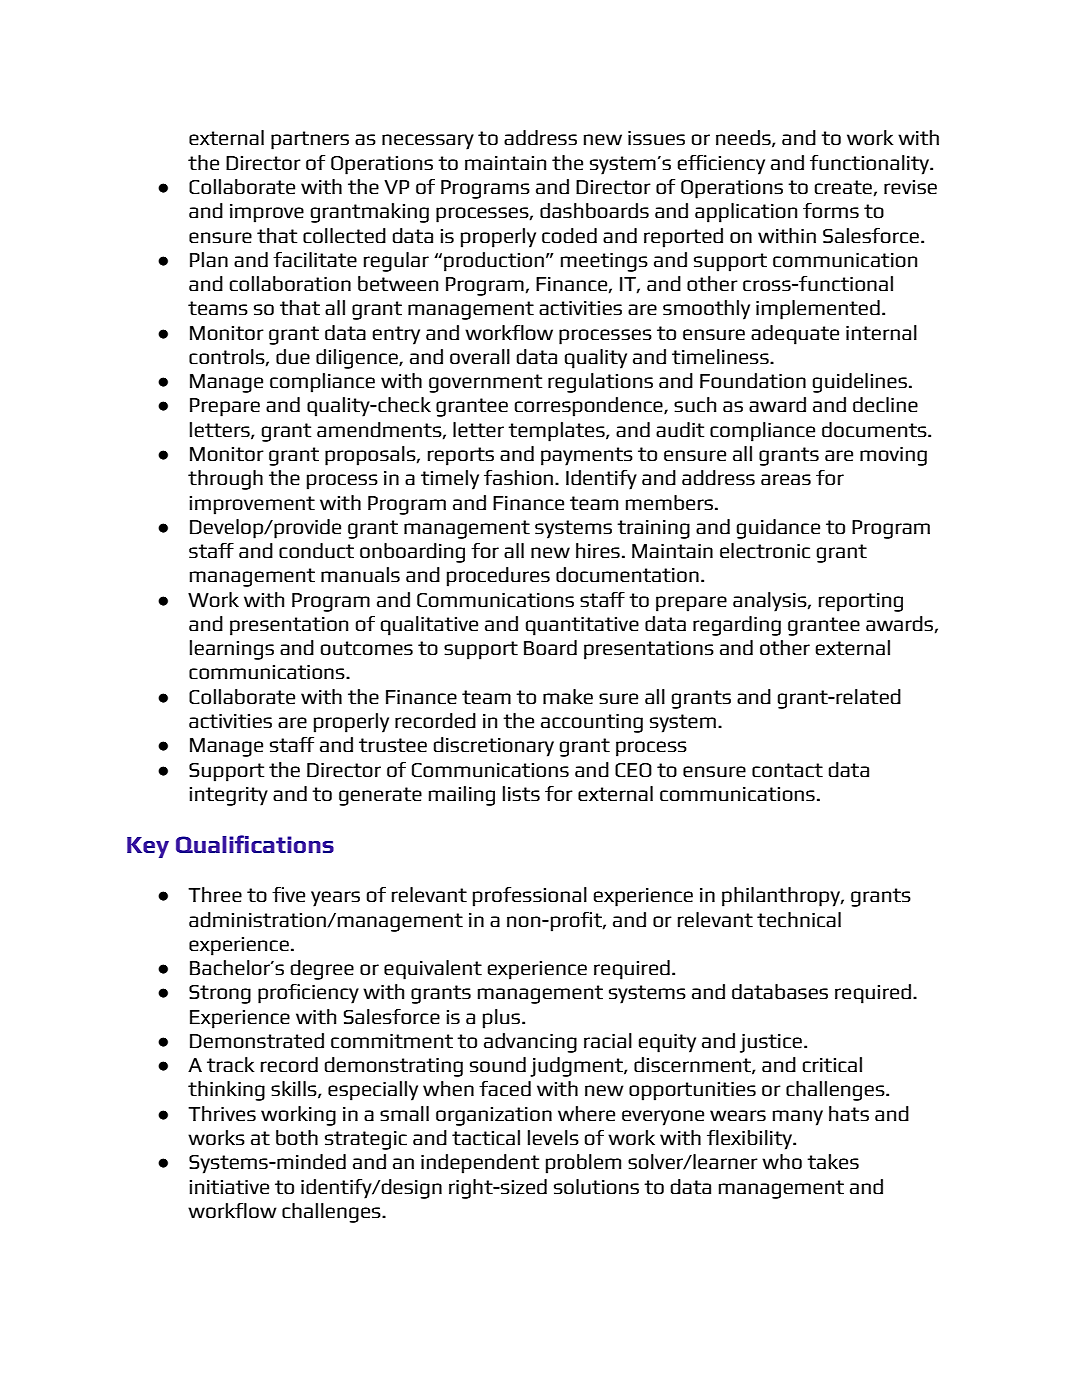 The height and width of the document is (1384, 1069). What do you see at coordinates (843, 187) in the document?
I see `create` at bounding box center [843, 187].
